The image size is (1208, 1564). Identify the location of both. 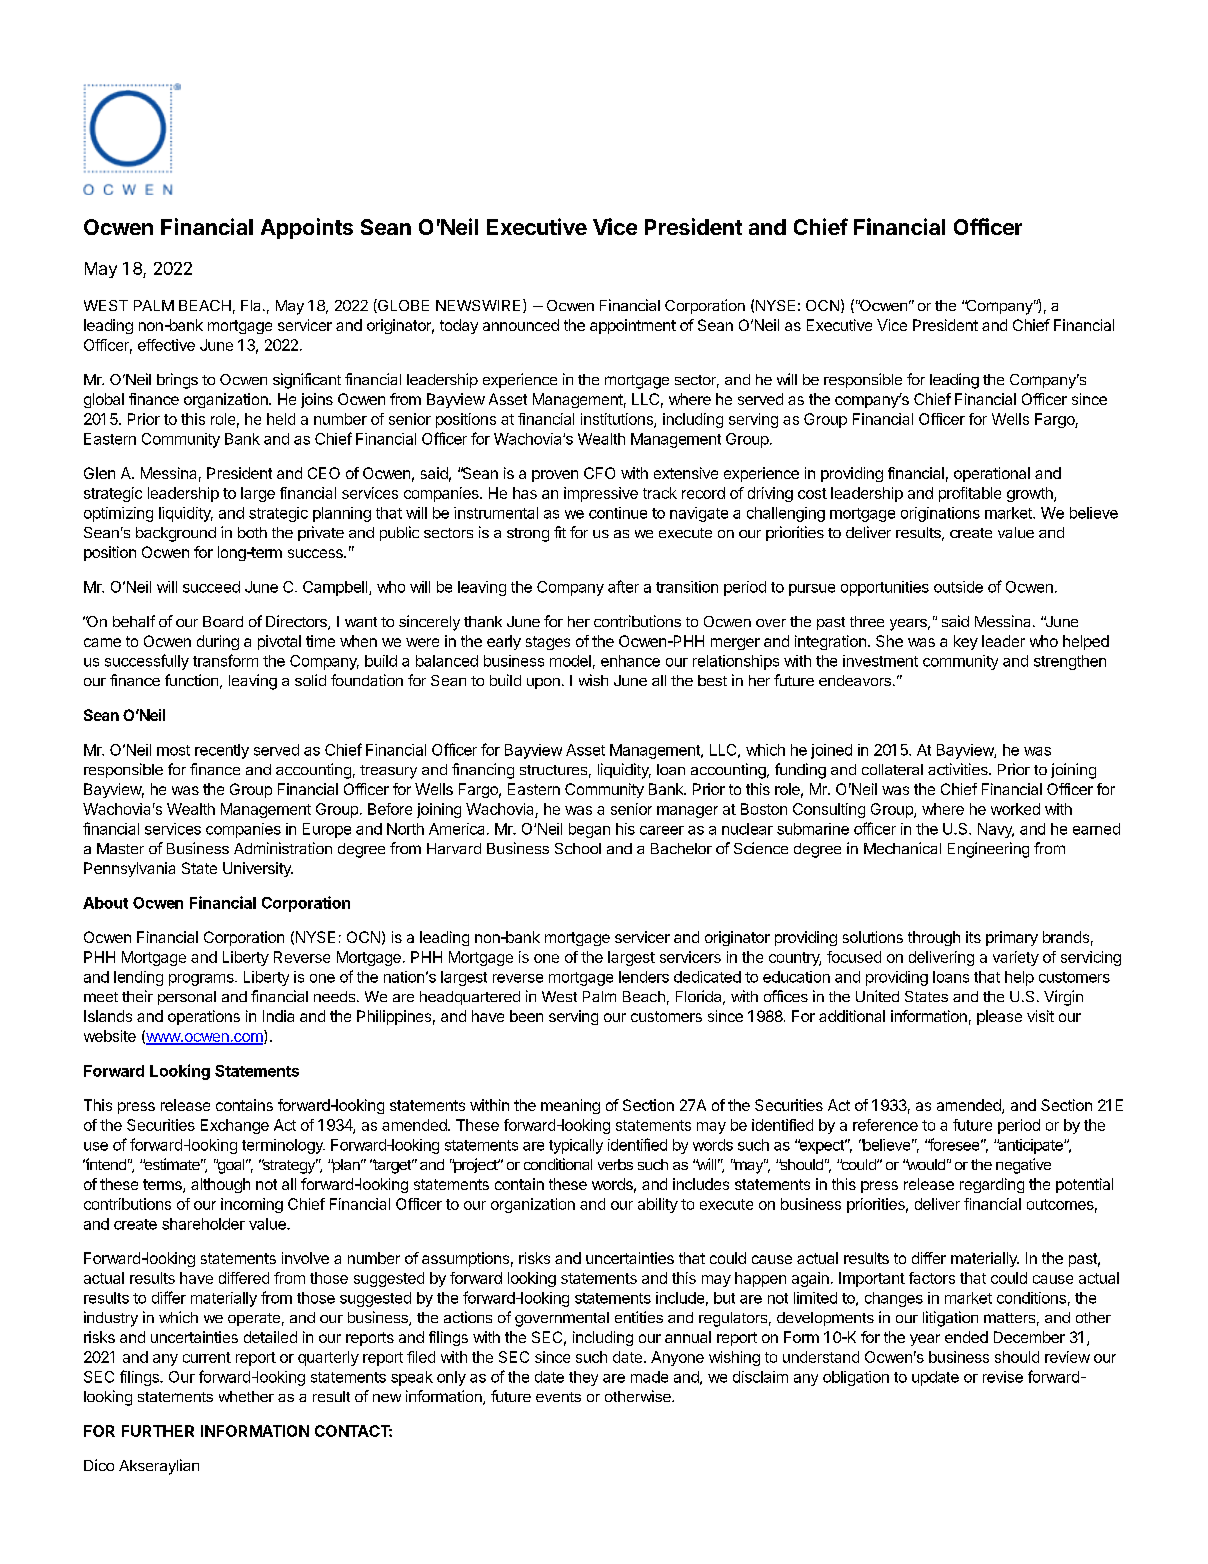
(252, 532).
